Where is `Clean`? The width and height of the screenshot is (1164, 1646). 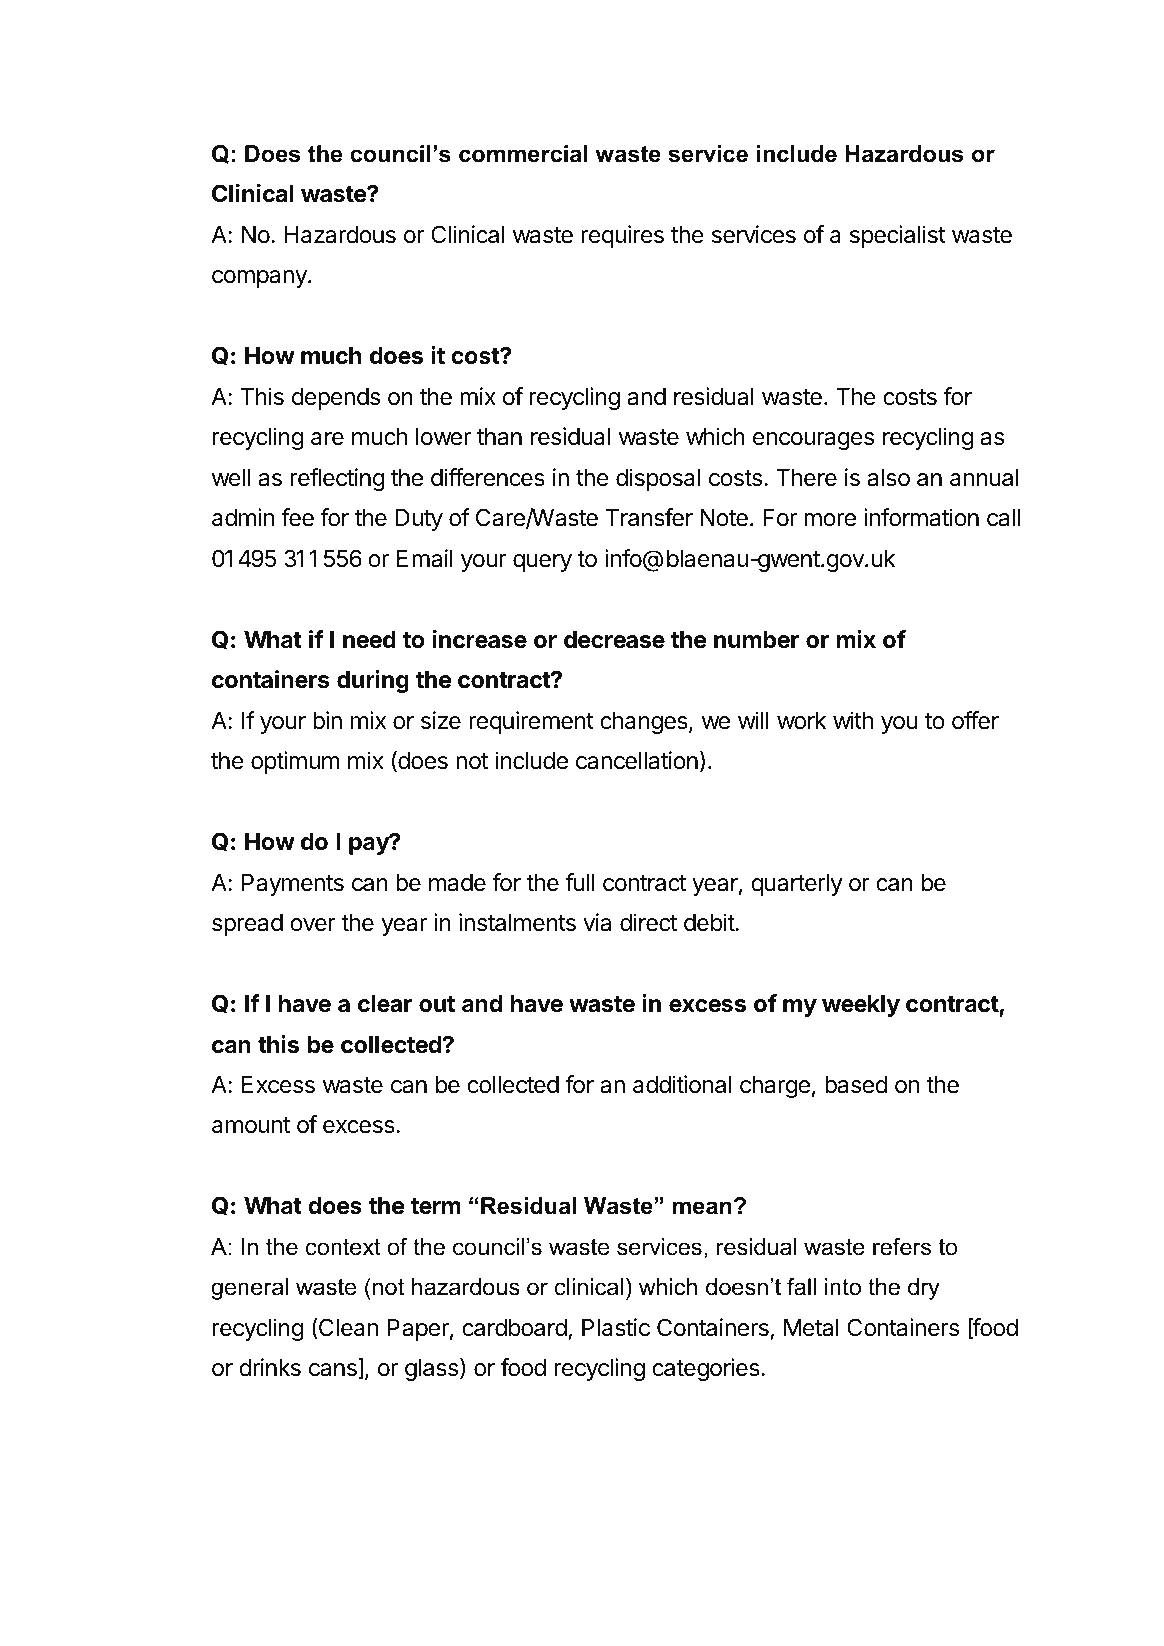 Clean is located at coordinates (347, 1327).
